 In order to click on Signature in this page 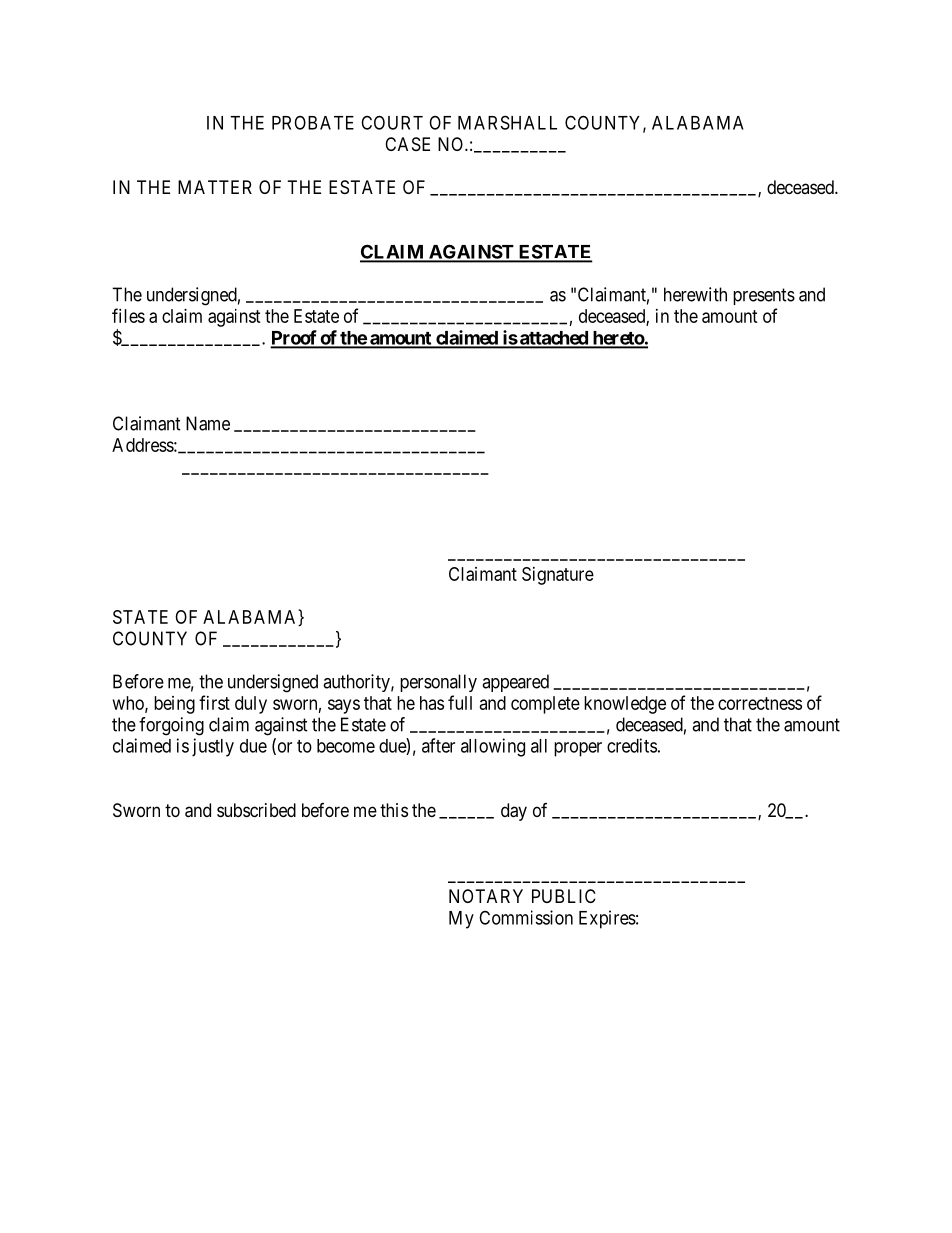, I will do `click(558, 576)`.
